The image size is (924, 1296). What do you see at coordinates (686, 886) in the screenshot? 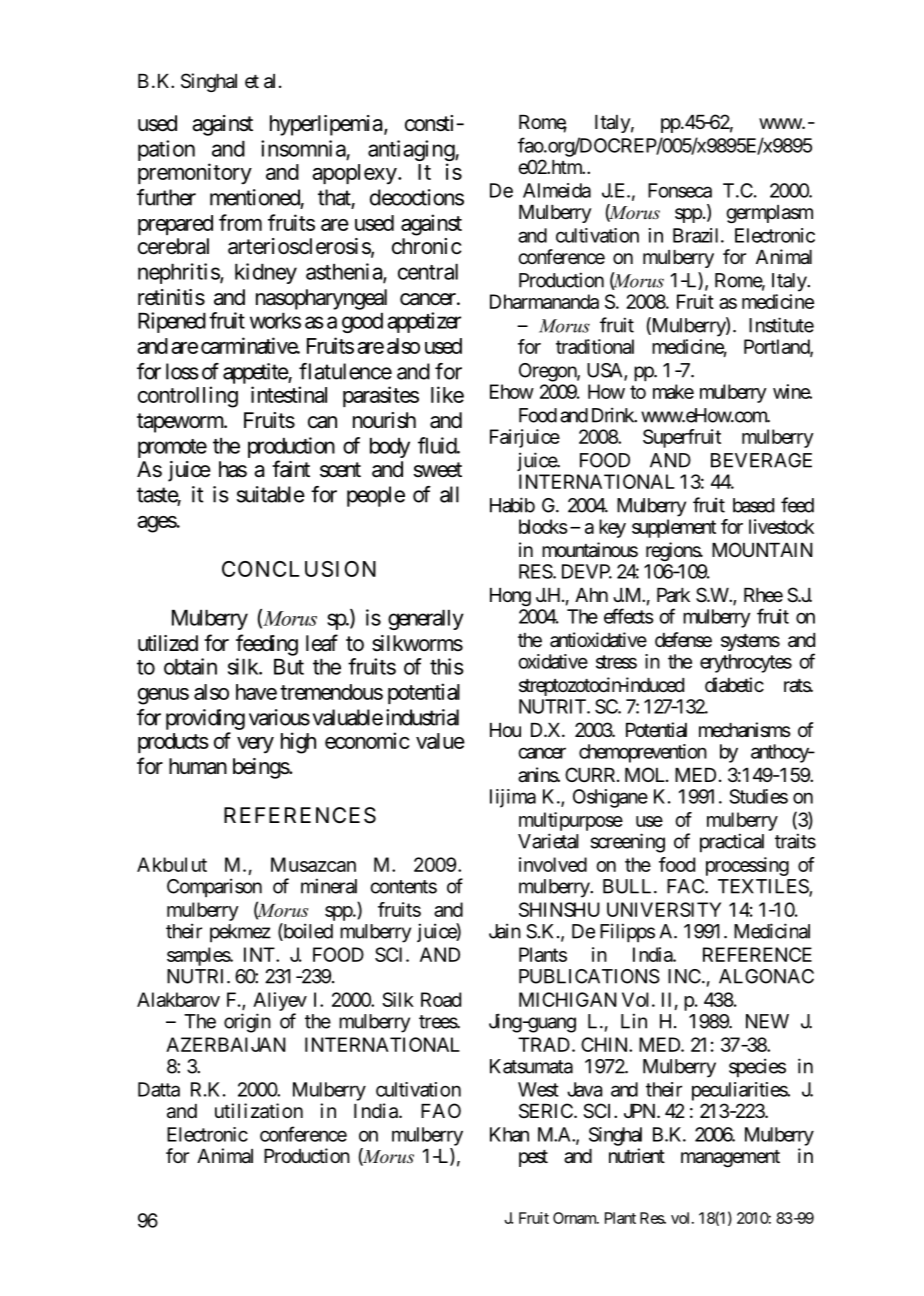
I see `FAC` at bounding box center [686, 886].
